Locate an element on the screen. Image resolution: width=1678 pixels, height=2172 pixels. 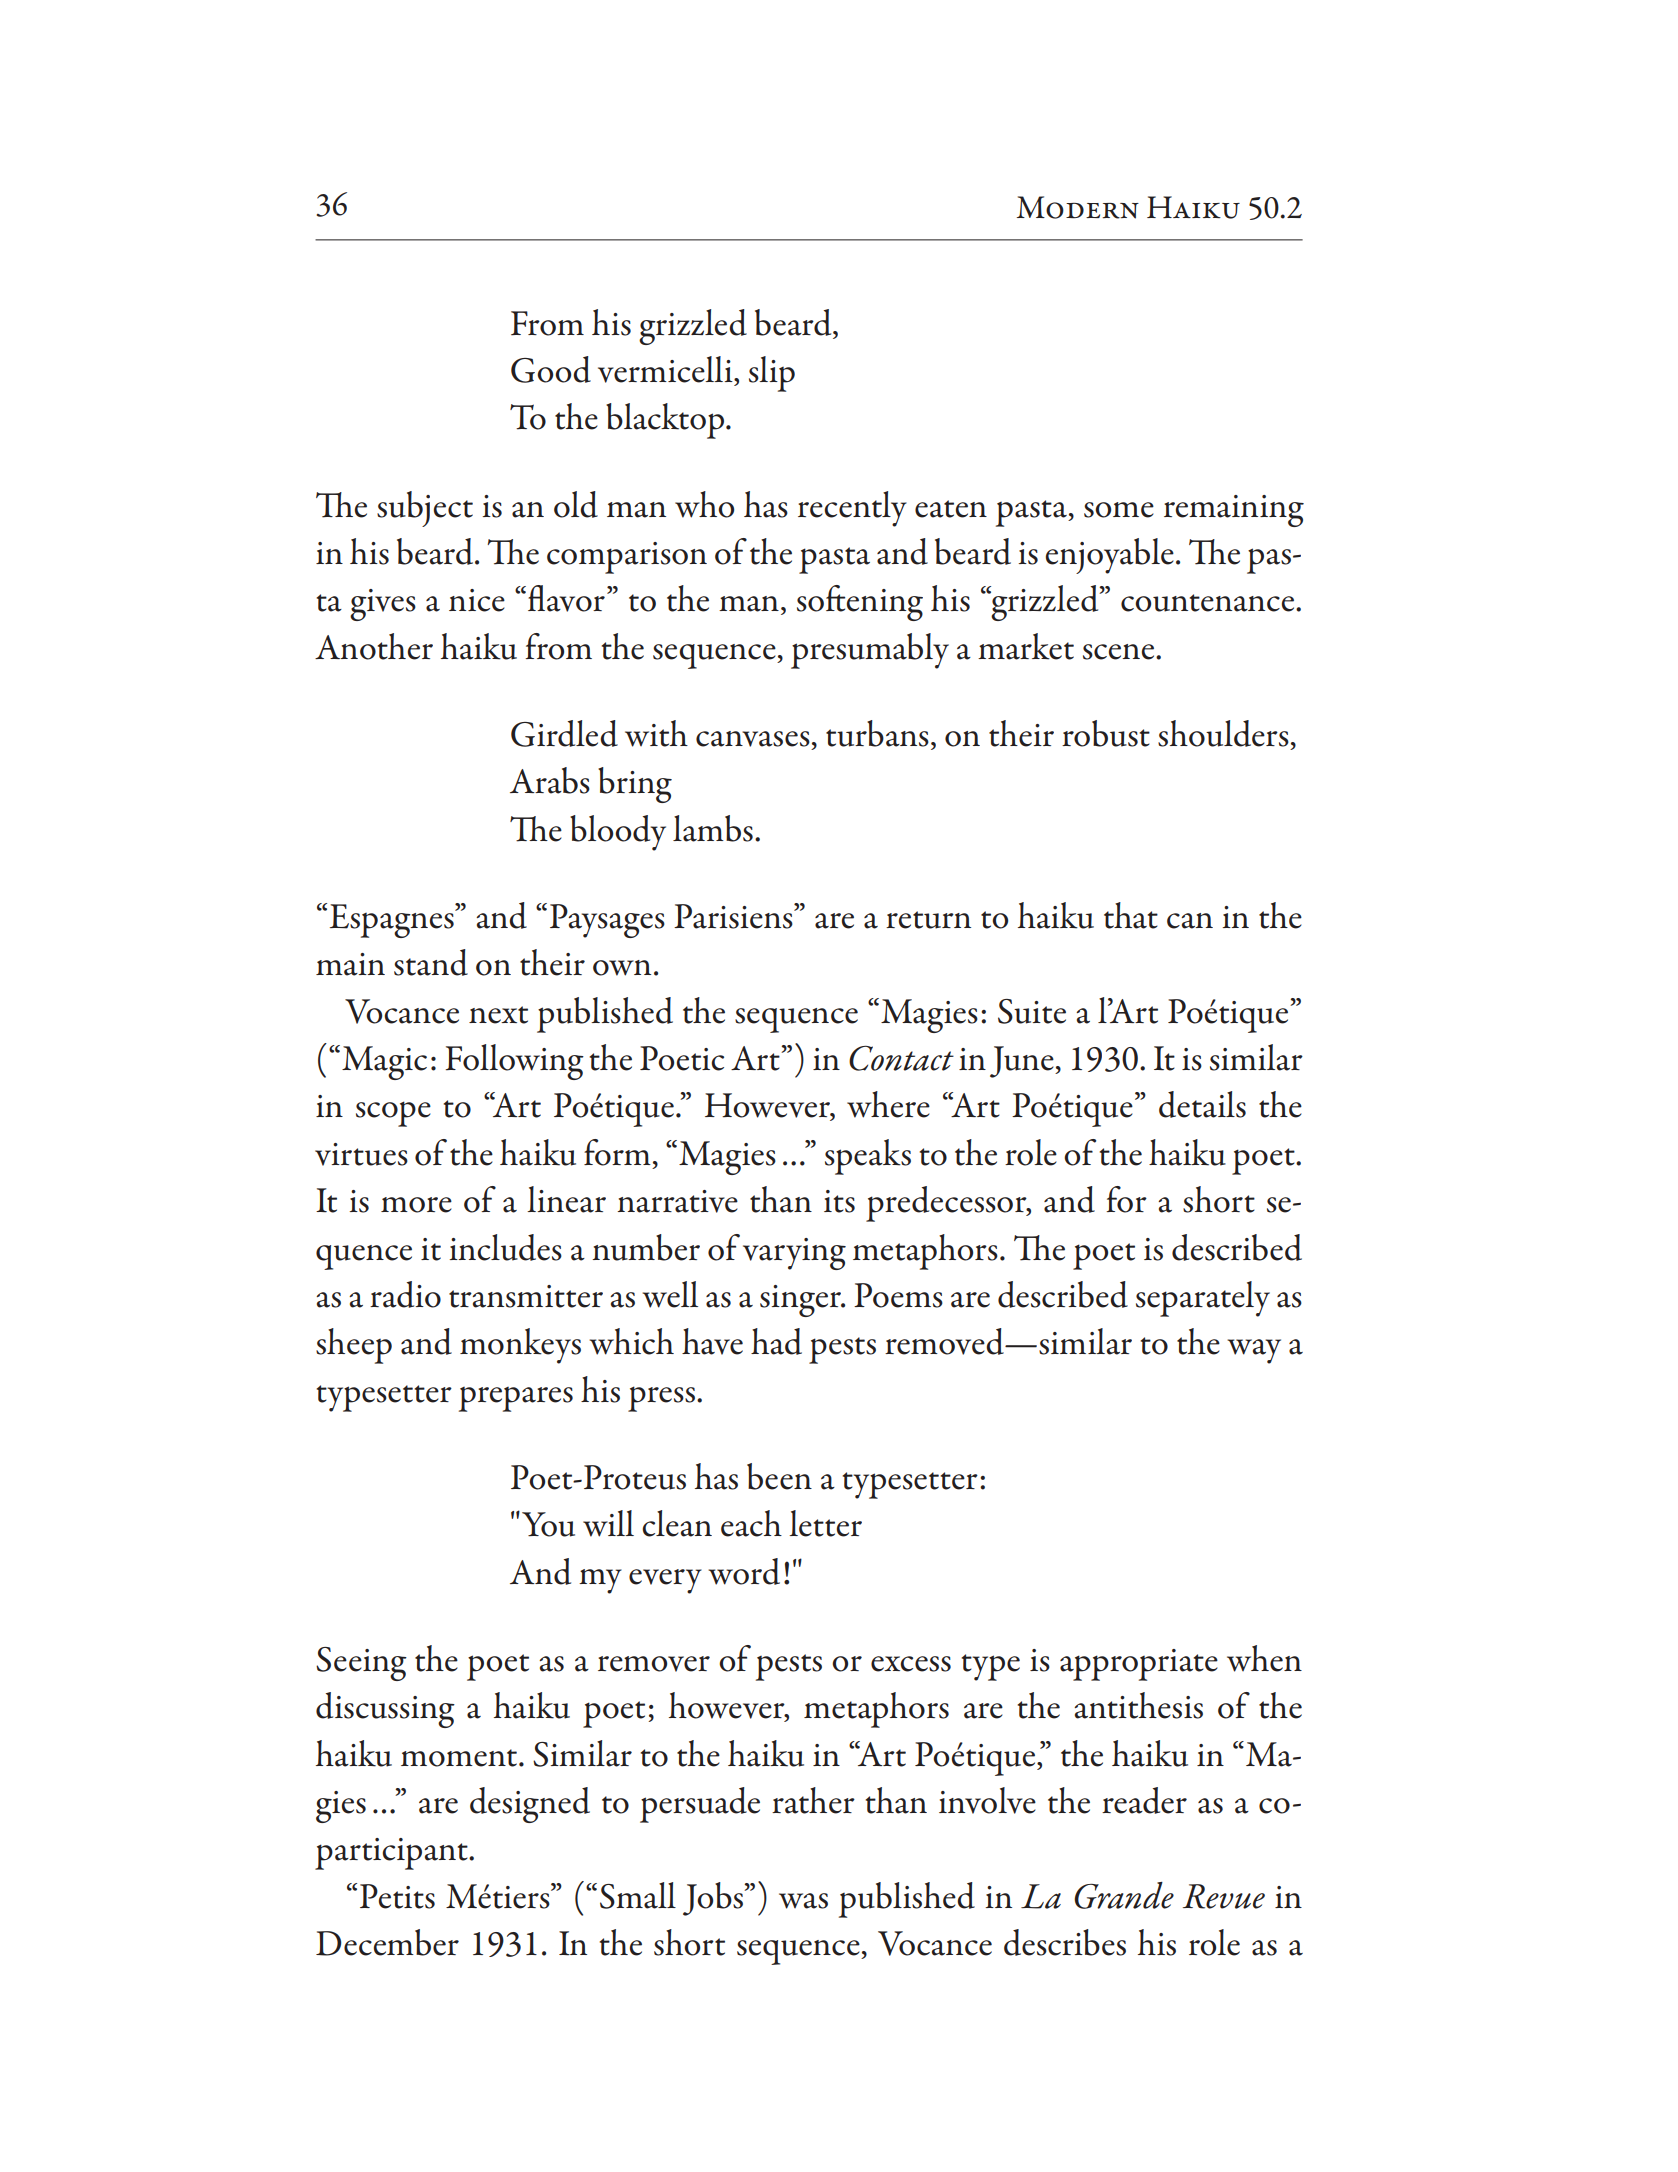
presumably is located at coordinates (870, 651).
